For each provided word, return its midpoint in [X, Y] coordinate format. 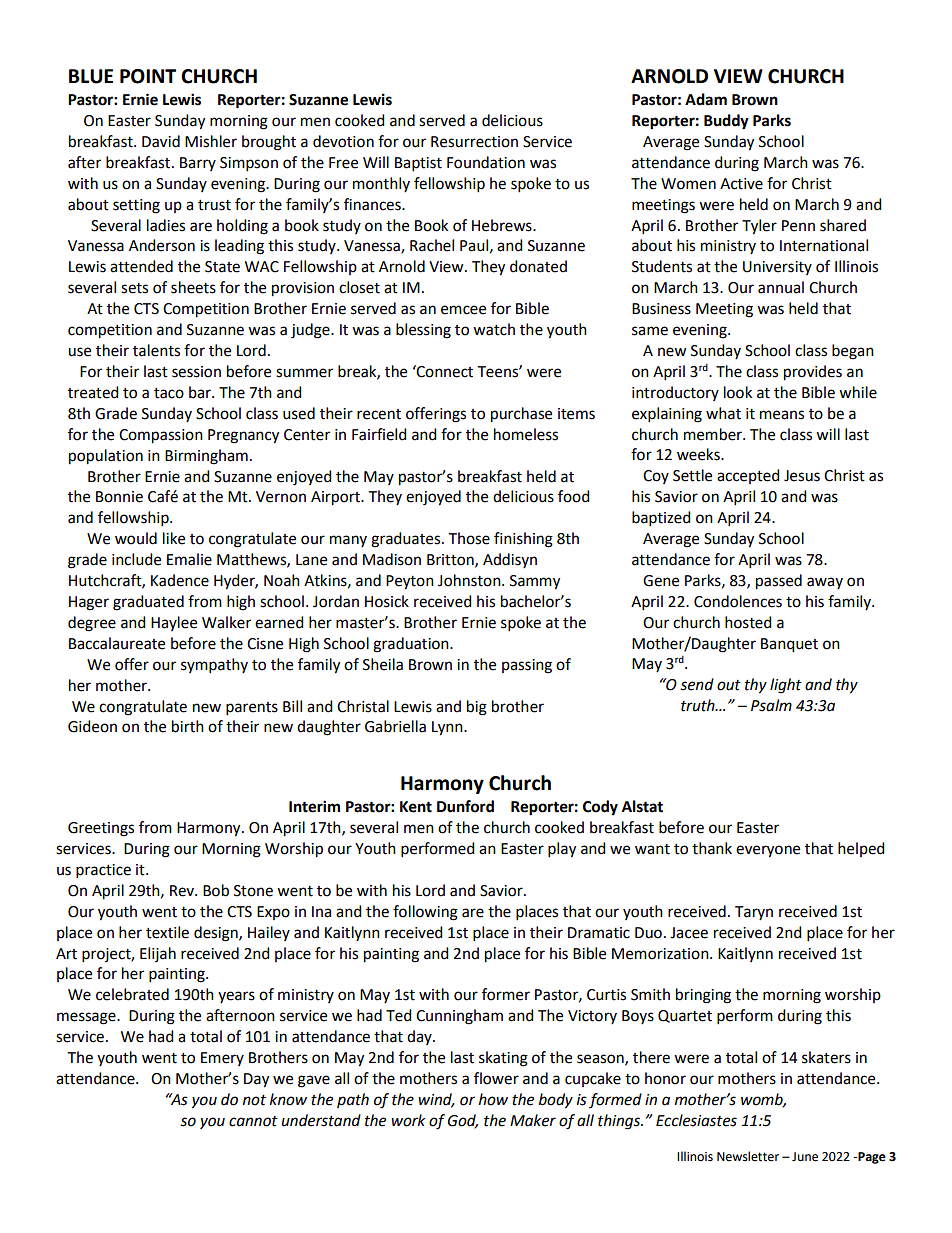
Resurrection [474, 142]
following [425, 913]
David [161, 141]
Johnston [470, 580]
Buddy [726, 122]
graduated [148, 603]
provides [813, 373]
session [196, 372]
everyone [768, 851]
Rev [183, 891]
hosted [748, 622]
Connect [444, 371]
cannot [253, 1121]
